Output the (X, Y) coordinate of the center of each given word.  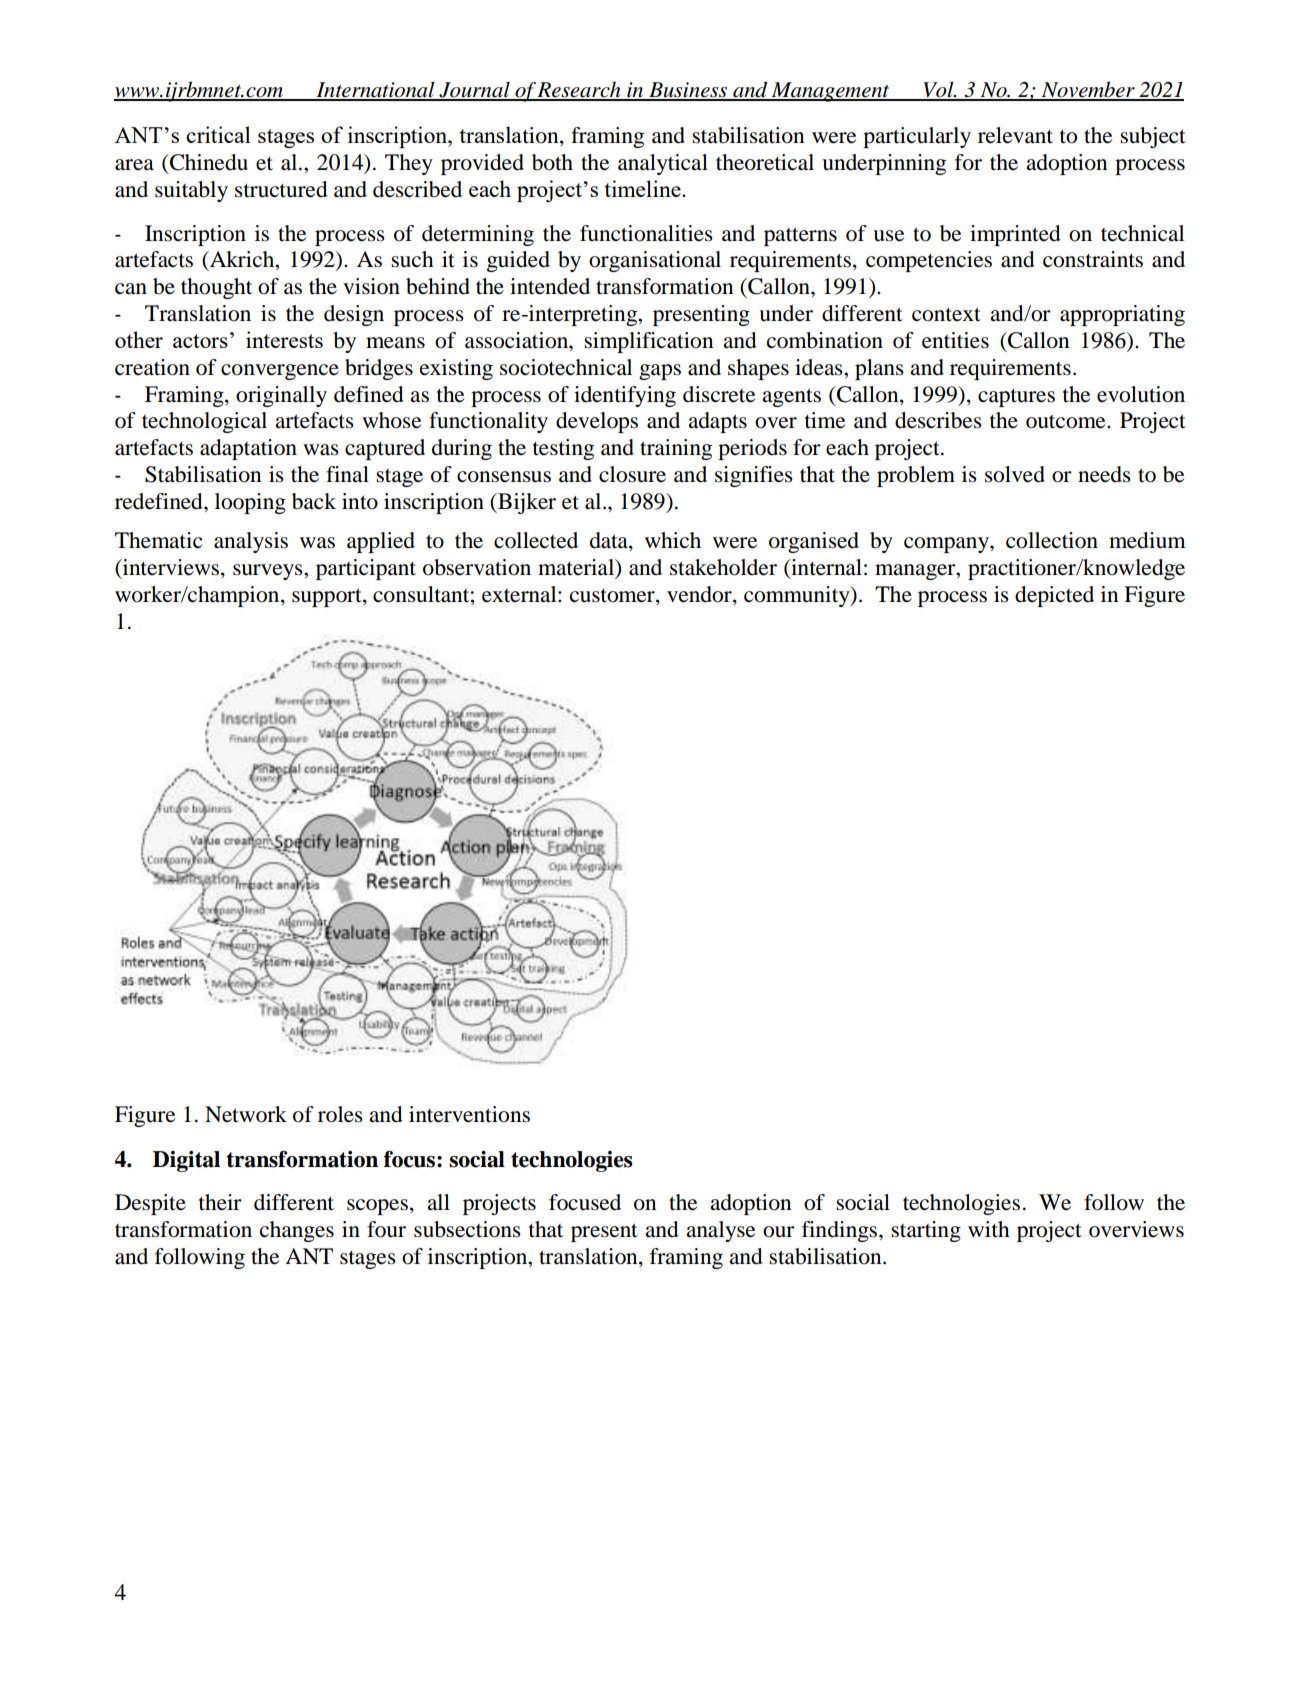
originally (281, 396)
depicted (1054, 596)
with (989, 1229)
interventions (469, 1114)
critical (218, 134)
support (328, 597)
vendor (700, 595)
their (220, 1202)
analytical (663, 164)
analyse (720, 1231)
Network (246, 1114)
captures (1016, 398)
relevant (1015, 135)
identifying (625, 396)
